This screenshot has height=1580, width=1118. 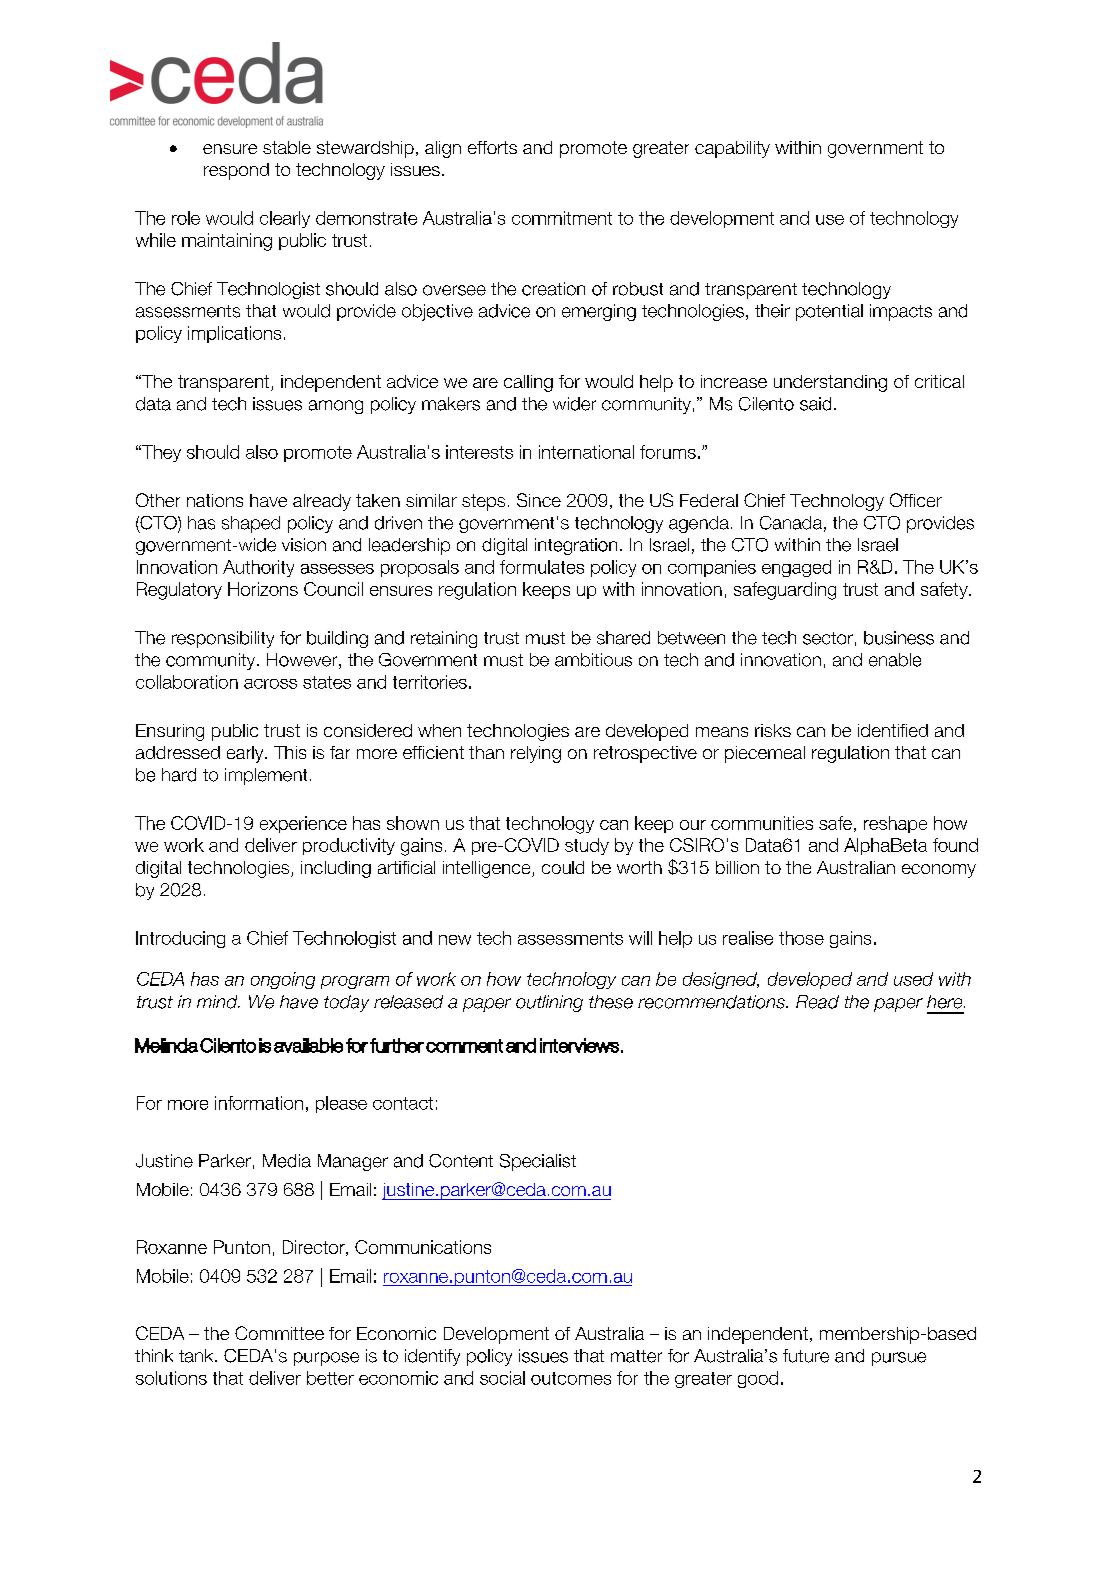 What do you see at coordinates (279, 1333) in the screenshot?
I see `Committee` at bounding box center [279, 1333].
